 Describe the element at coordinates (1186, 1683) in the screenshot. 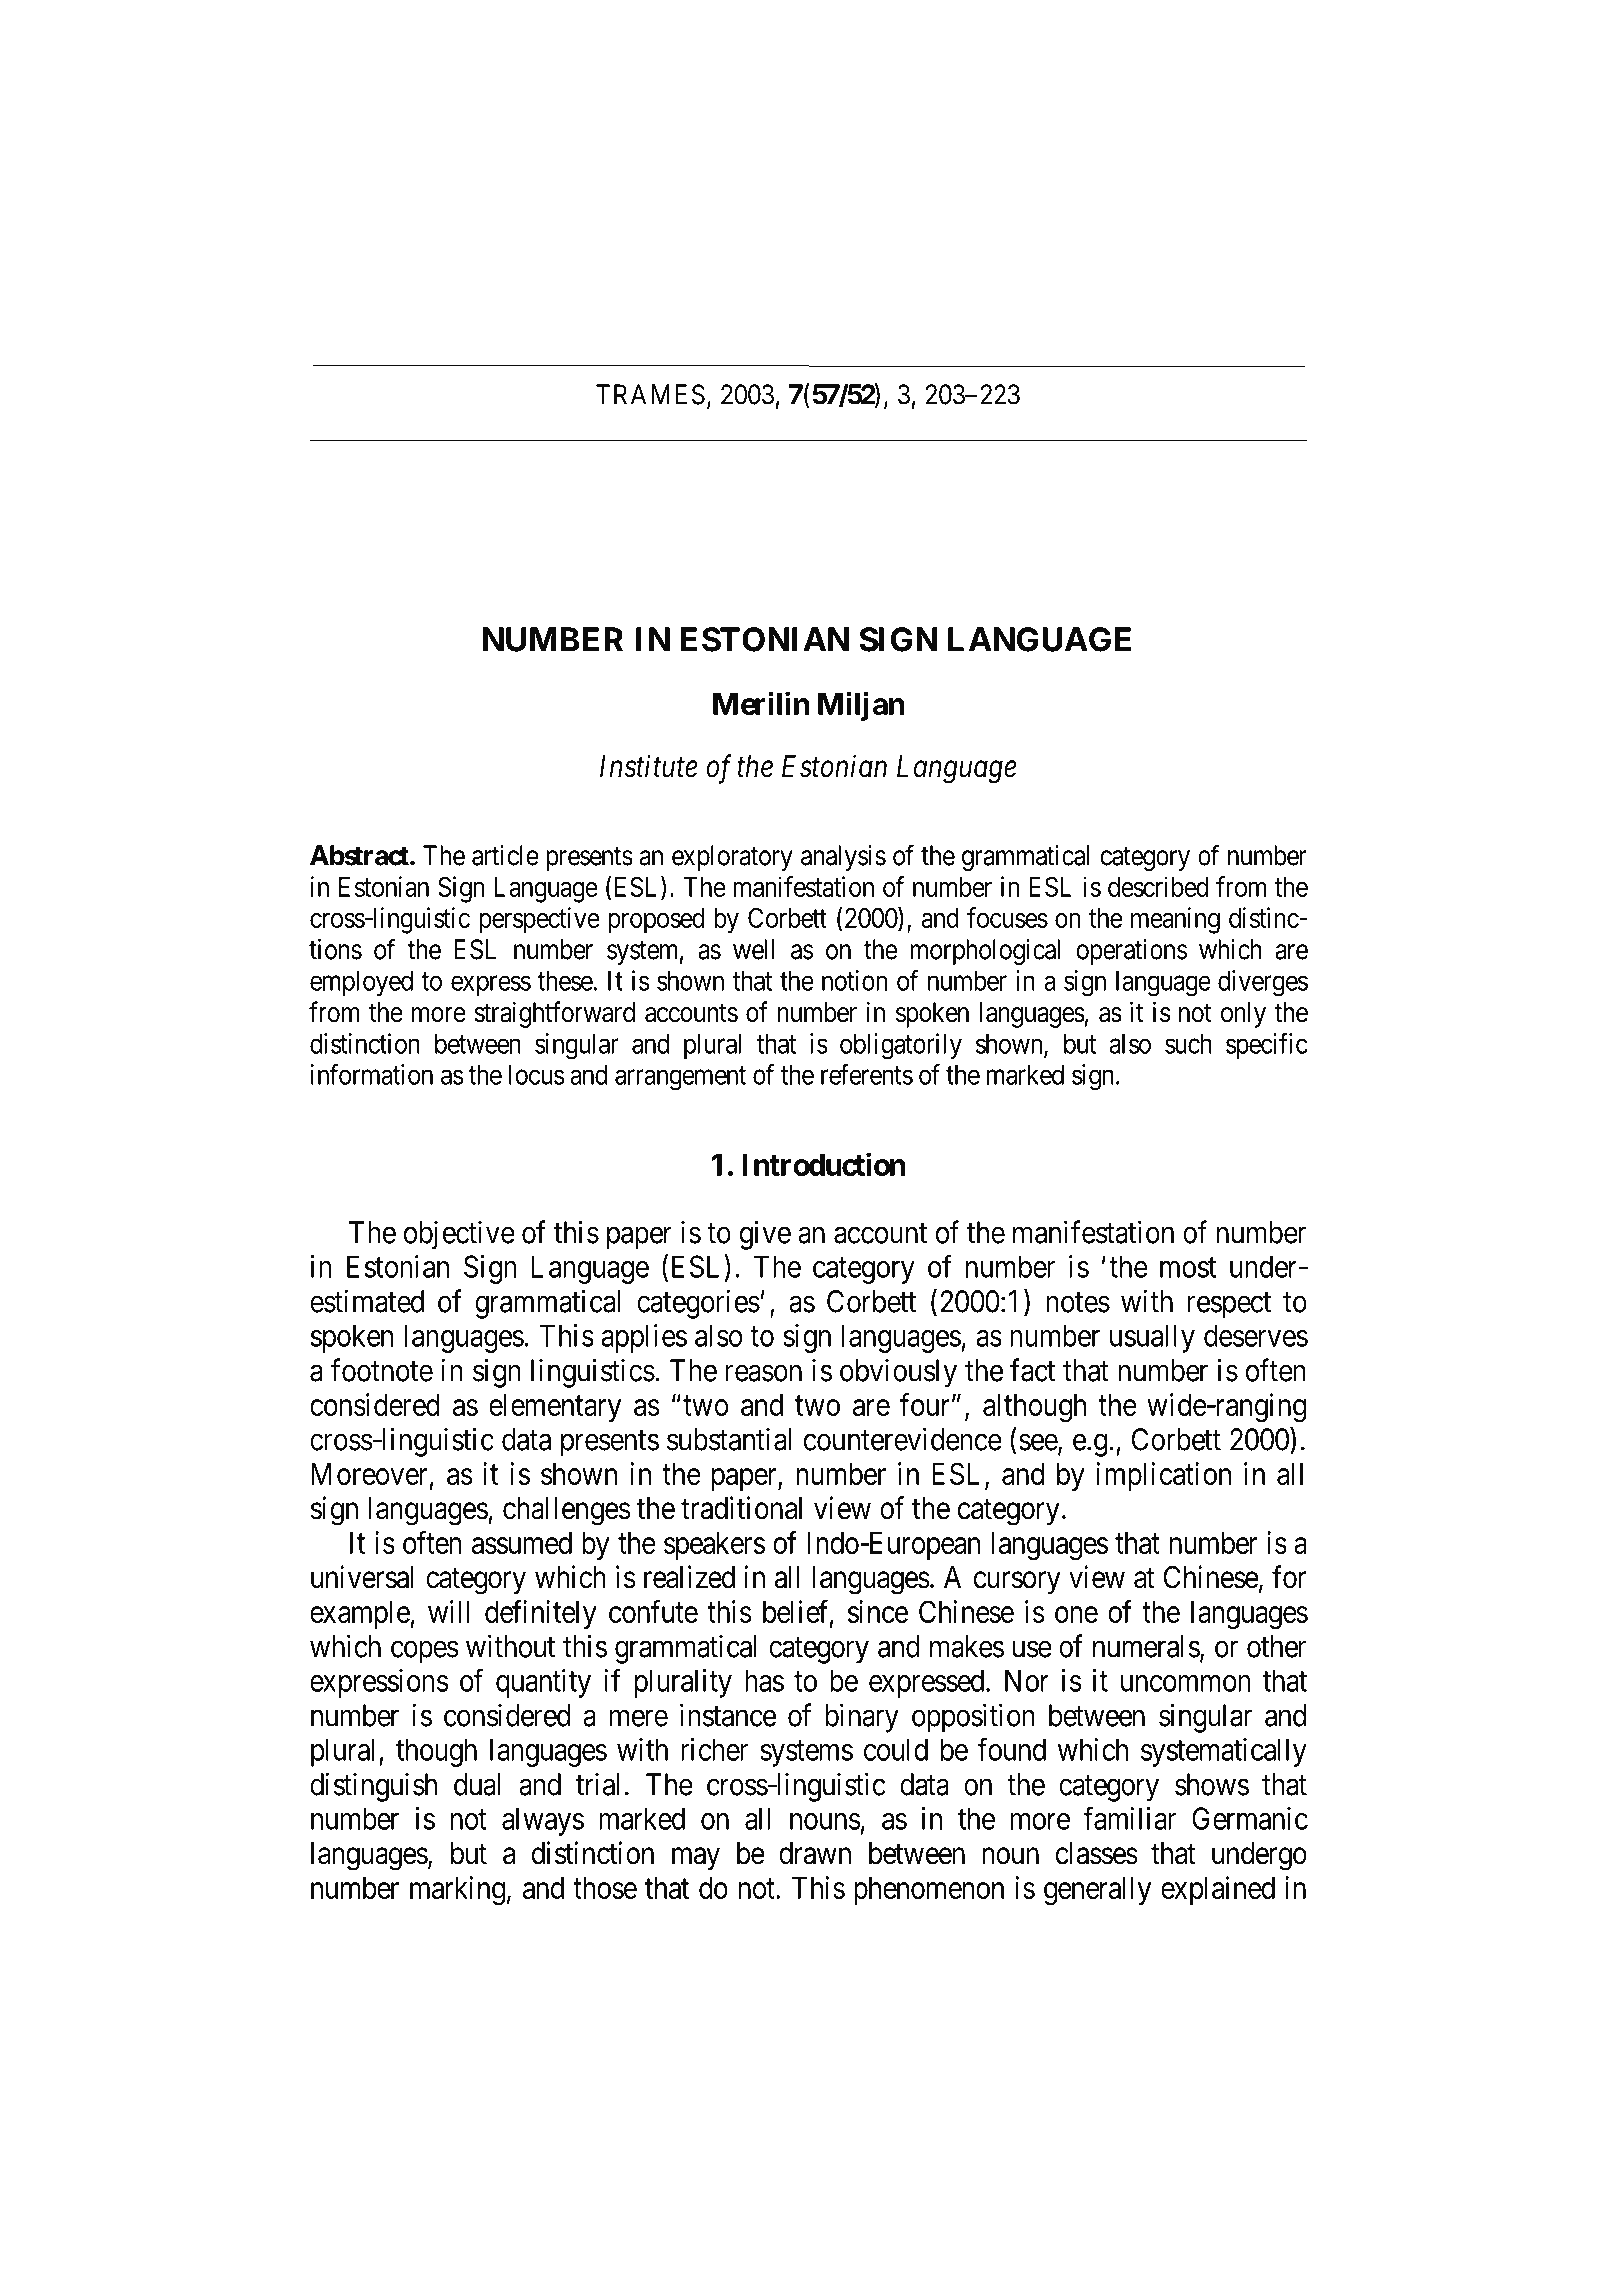

I see `uncommon` at that location.
